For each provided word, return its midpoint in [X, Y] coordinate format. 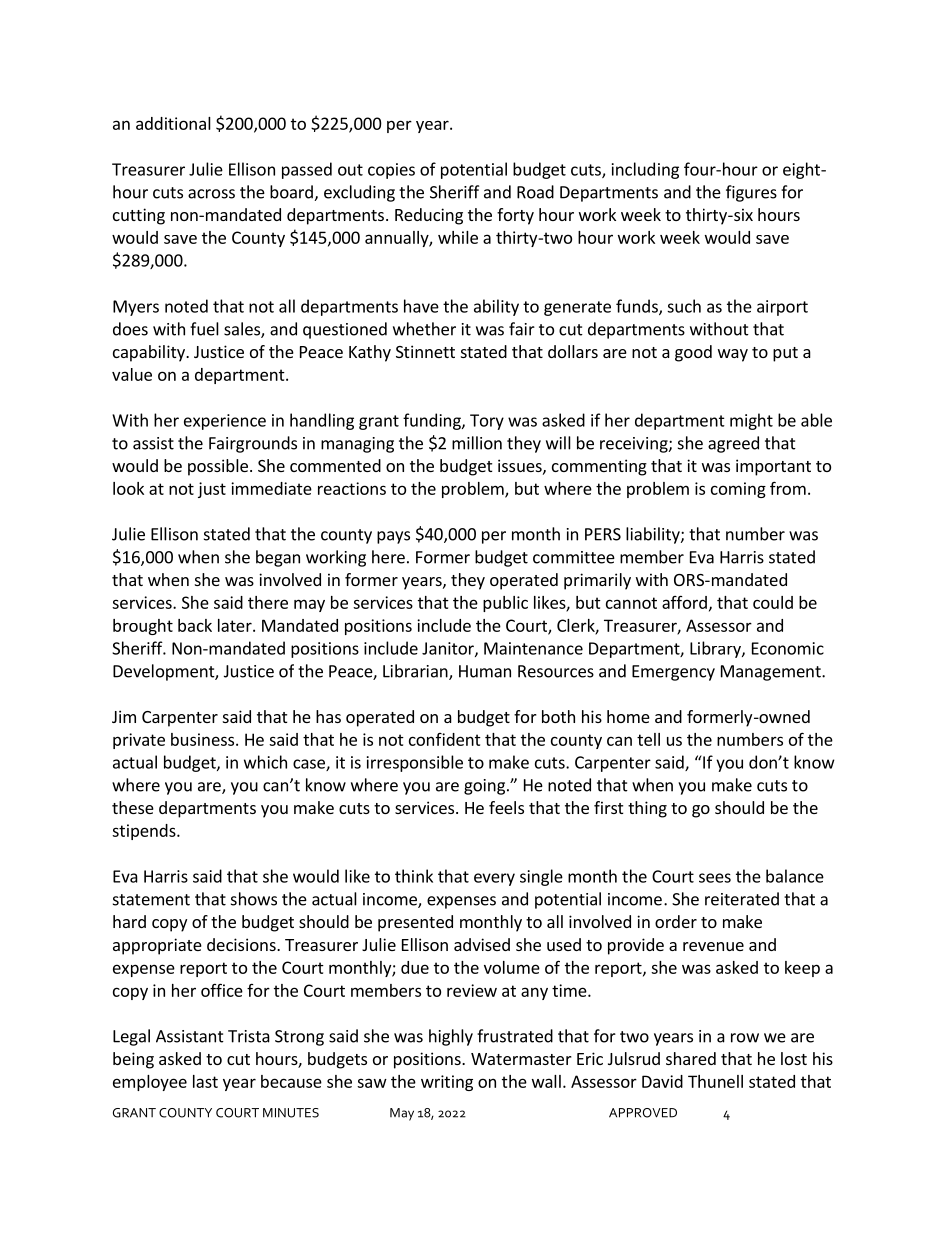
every [494, 879]
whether [424, 329]
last [205, 1081]
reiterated [742, 899]
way [733, 355]
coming [738, 490]
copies [391, 171]
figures [751, 193]
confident [445, 739]
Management [772, 673]
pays [393, 537]
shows [254, 899]
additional [173, 123]
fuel [204, 329]
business [202, 739]
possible [218, 467]
